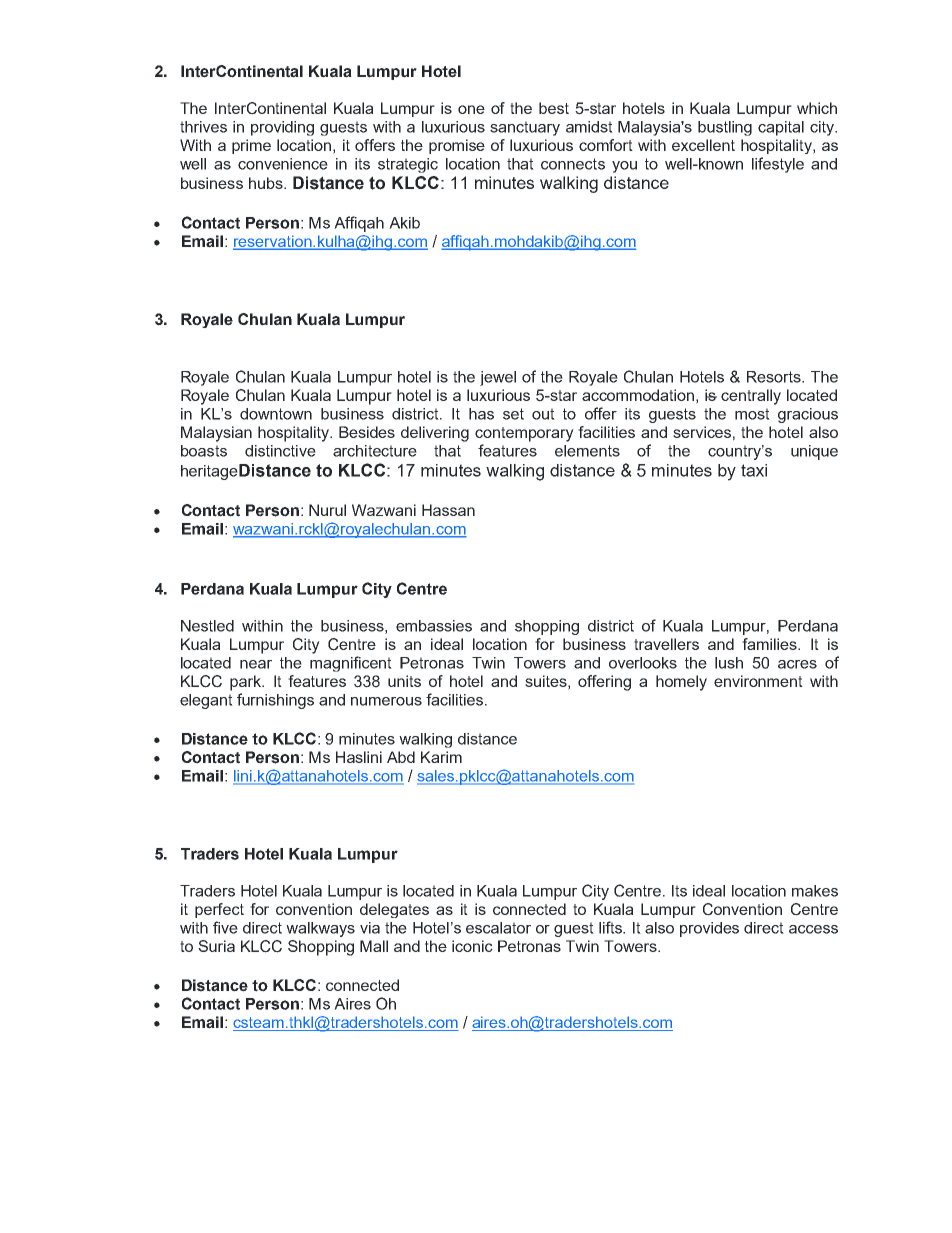 The width and height of the image is (952, 1233). What do you see at coordinates (320, 929) in the image?
I see `walkways` at bounding box center [320, 929].
